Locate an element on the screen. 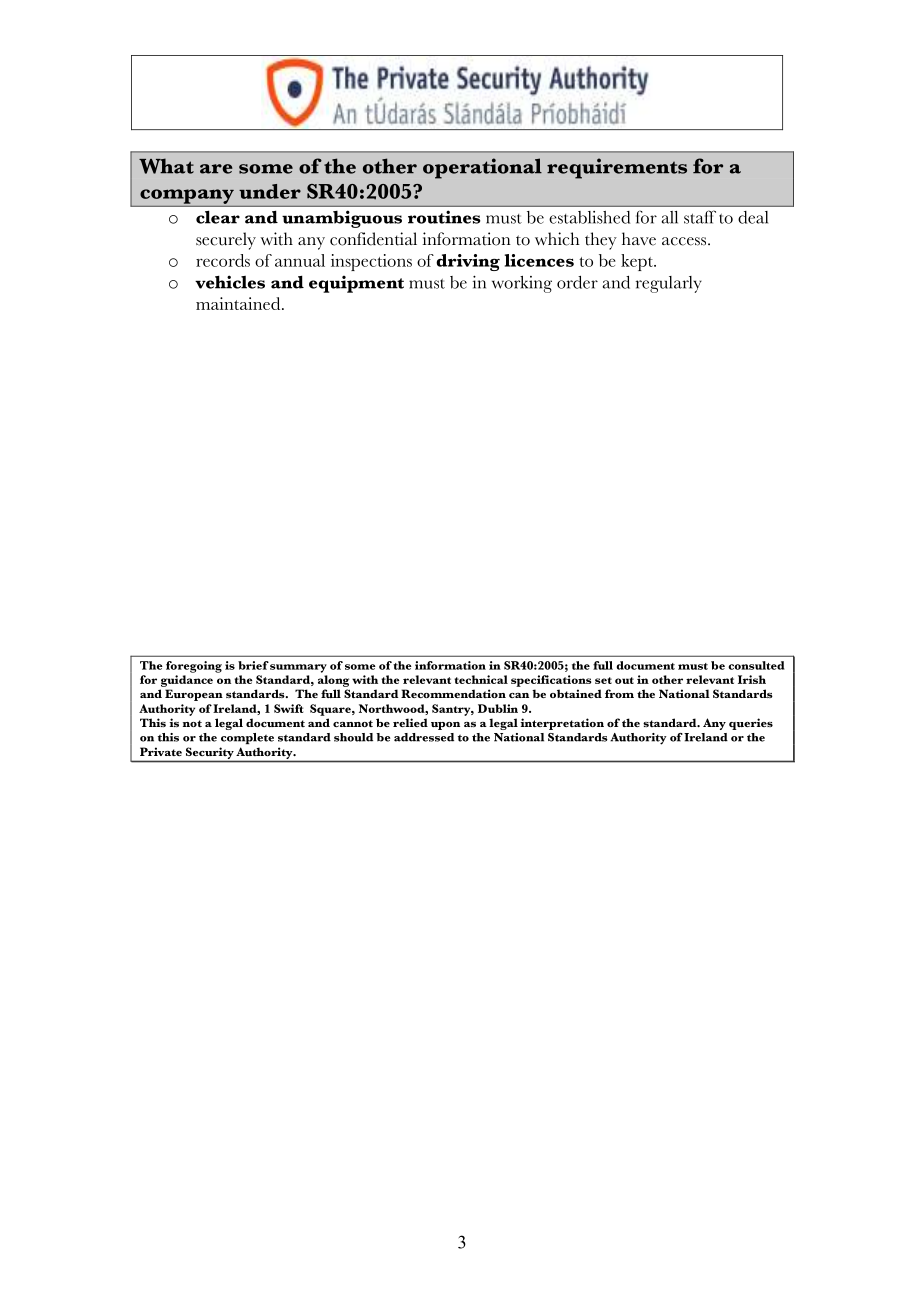 Image resolution: width=924 pixels, height=1308 pixels. upon is located at coordinates (445, 726).
